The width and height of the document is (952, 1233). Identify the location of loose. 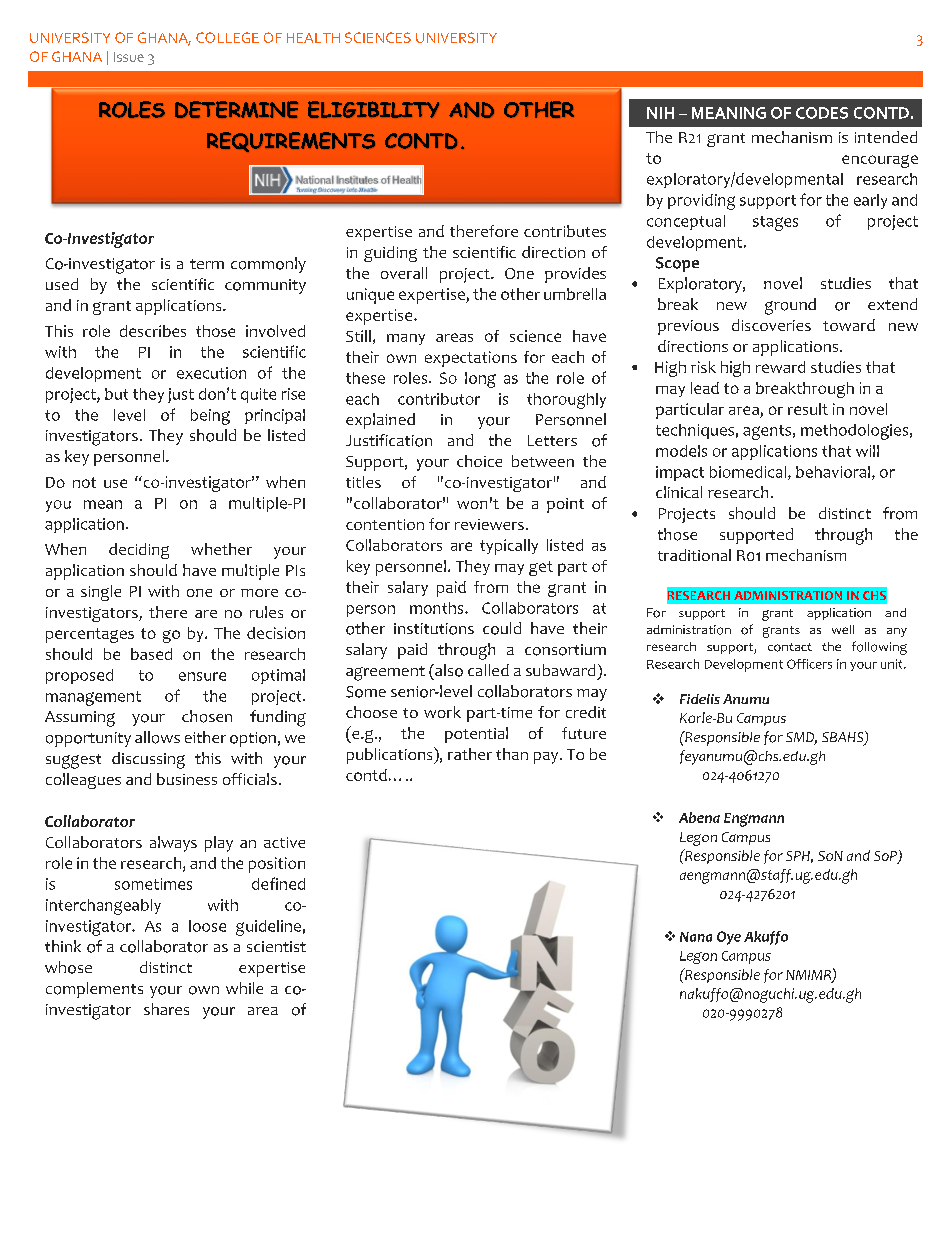
(207, 926).
